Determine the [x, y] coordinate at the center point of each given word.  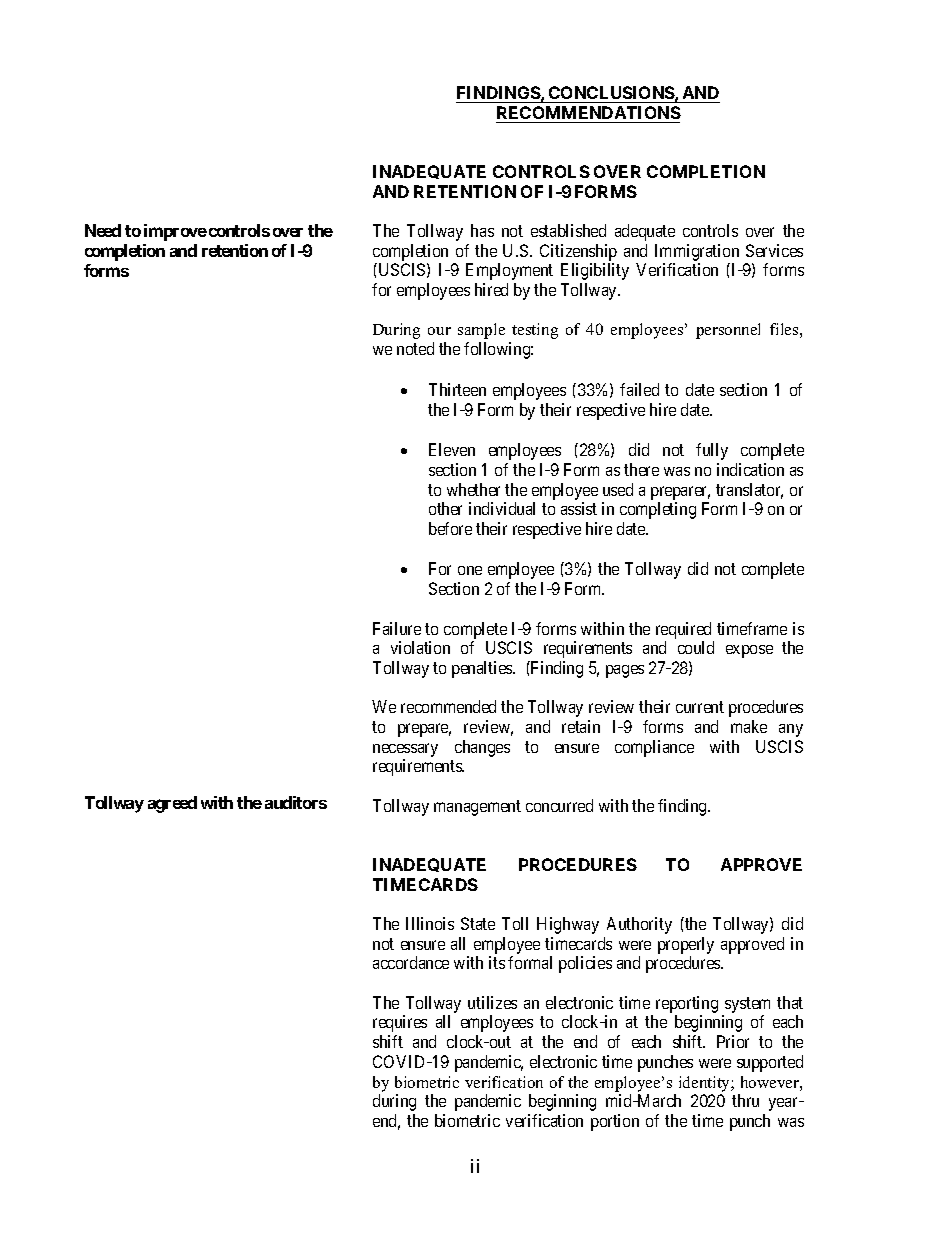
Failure [397, 628]
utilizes [492, 1002]
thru [745, 1100]
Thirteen [457, 389]
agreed [172, 804]
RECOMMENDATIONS [588, 114]
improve [175, 232]
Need [103, 230]
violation [420, 647]
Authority [639, 925]
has [482, 230]
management [477, 808]
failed [639, 389]
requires [400, 1023]
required [683, 630]
